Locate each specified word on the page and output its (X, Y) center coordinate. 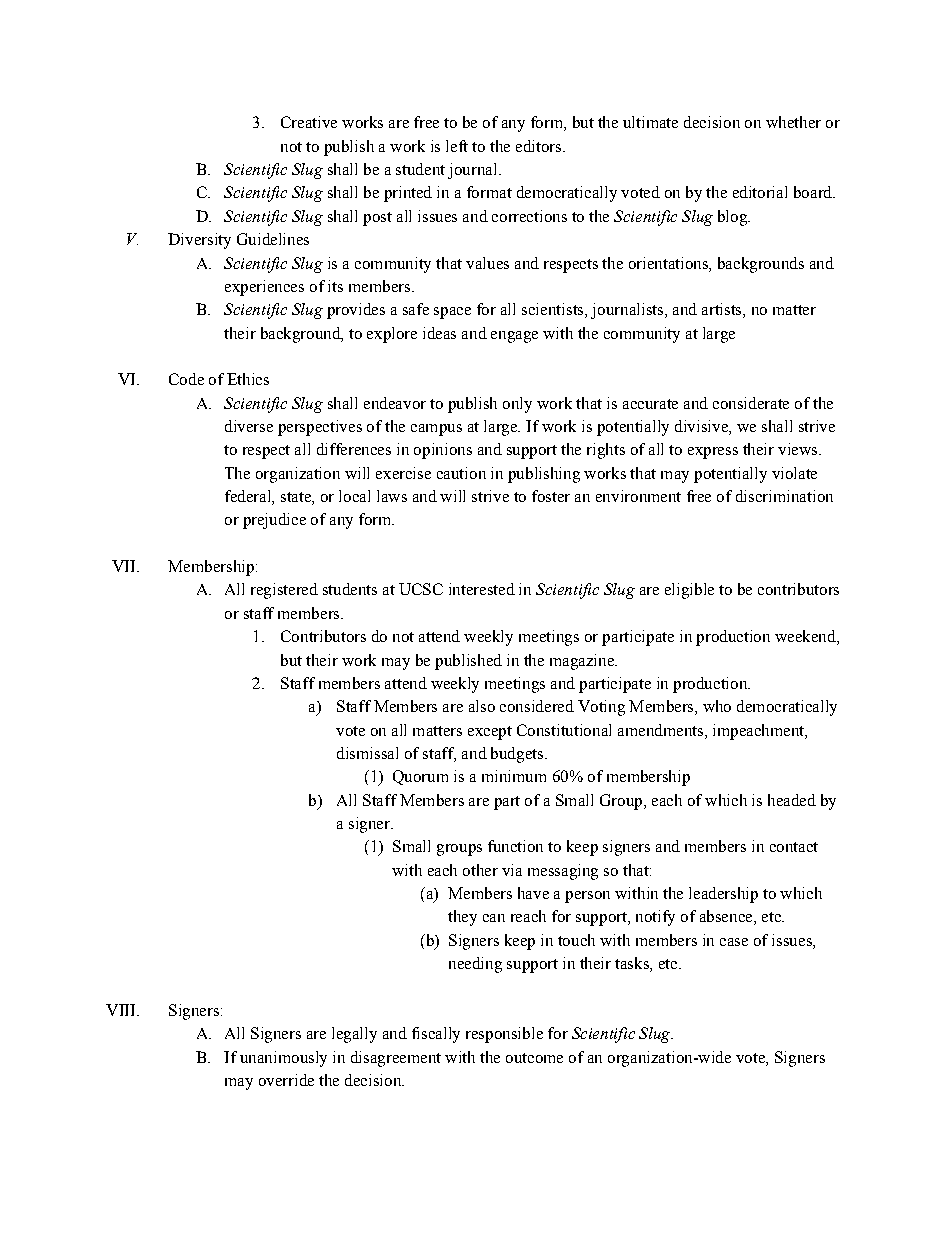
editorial (760, 192)
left (457, 146)
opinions (443, 451)
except (490, 733)
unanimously (283, 1059)
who (717, 706)
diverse (249, 426)
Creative (309, 122)
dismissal (367, 753)
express (713, 453)
